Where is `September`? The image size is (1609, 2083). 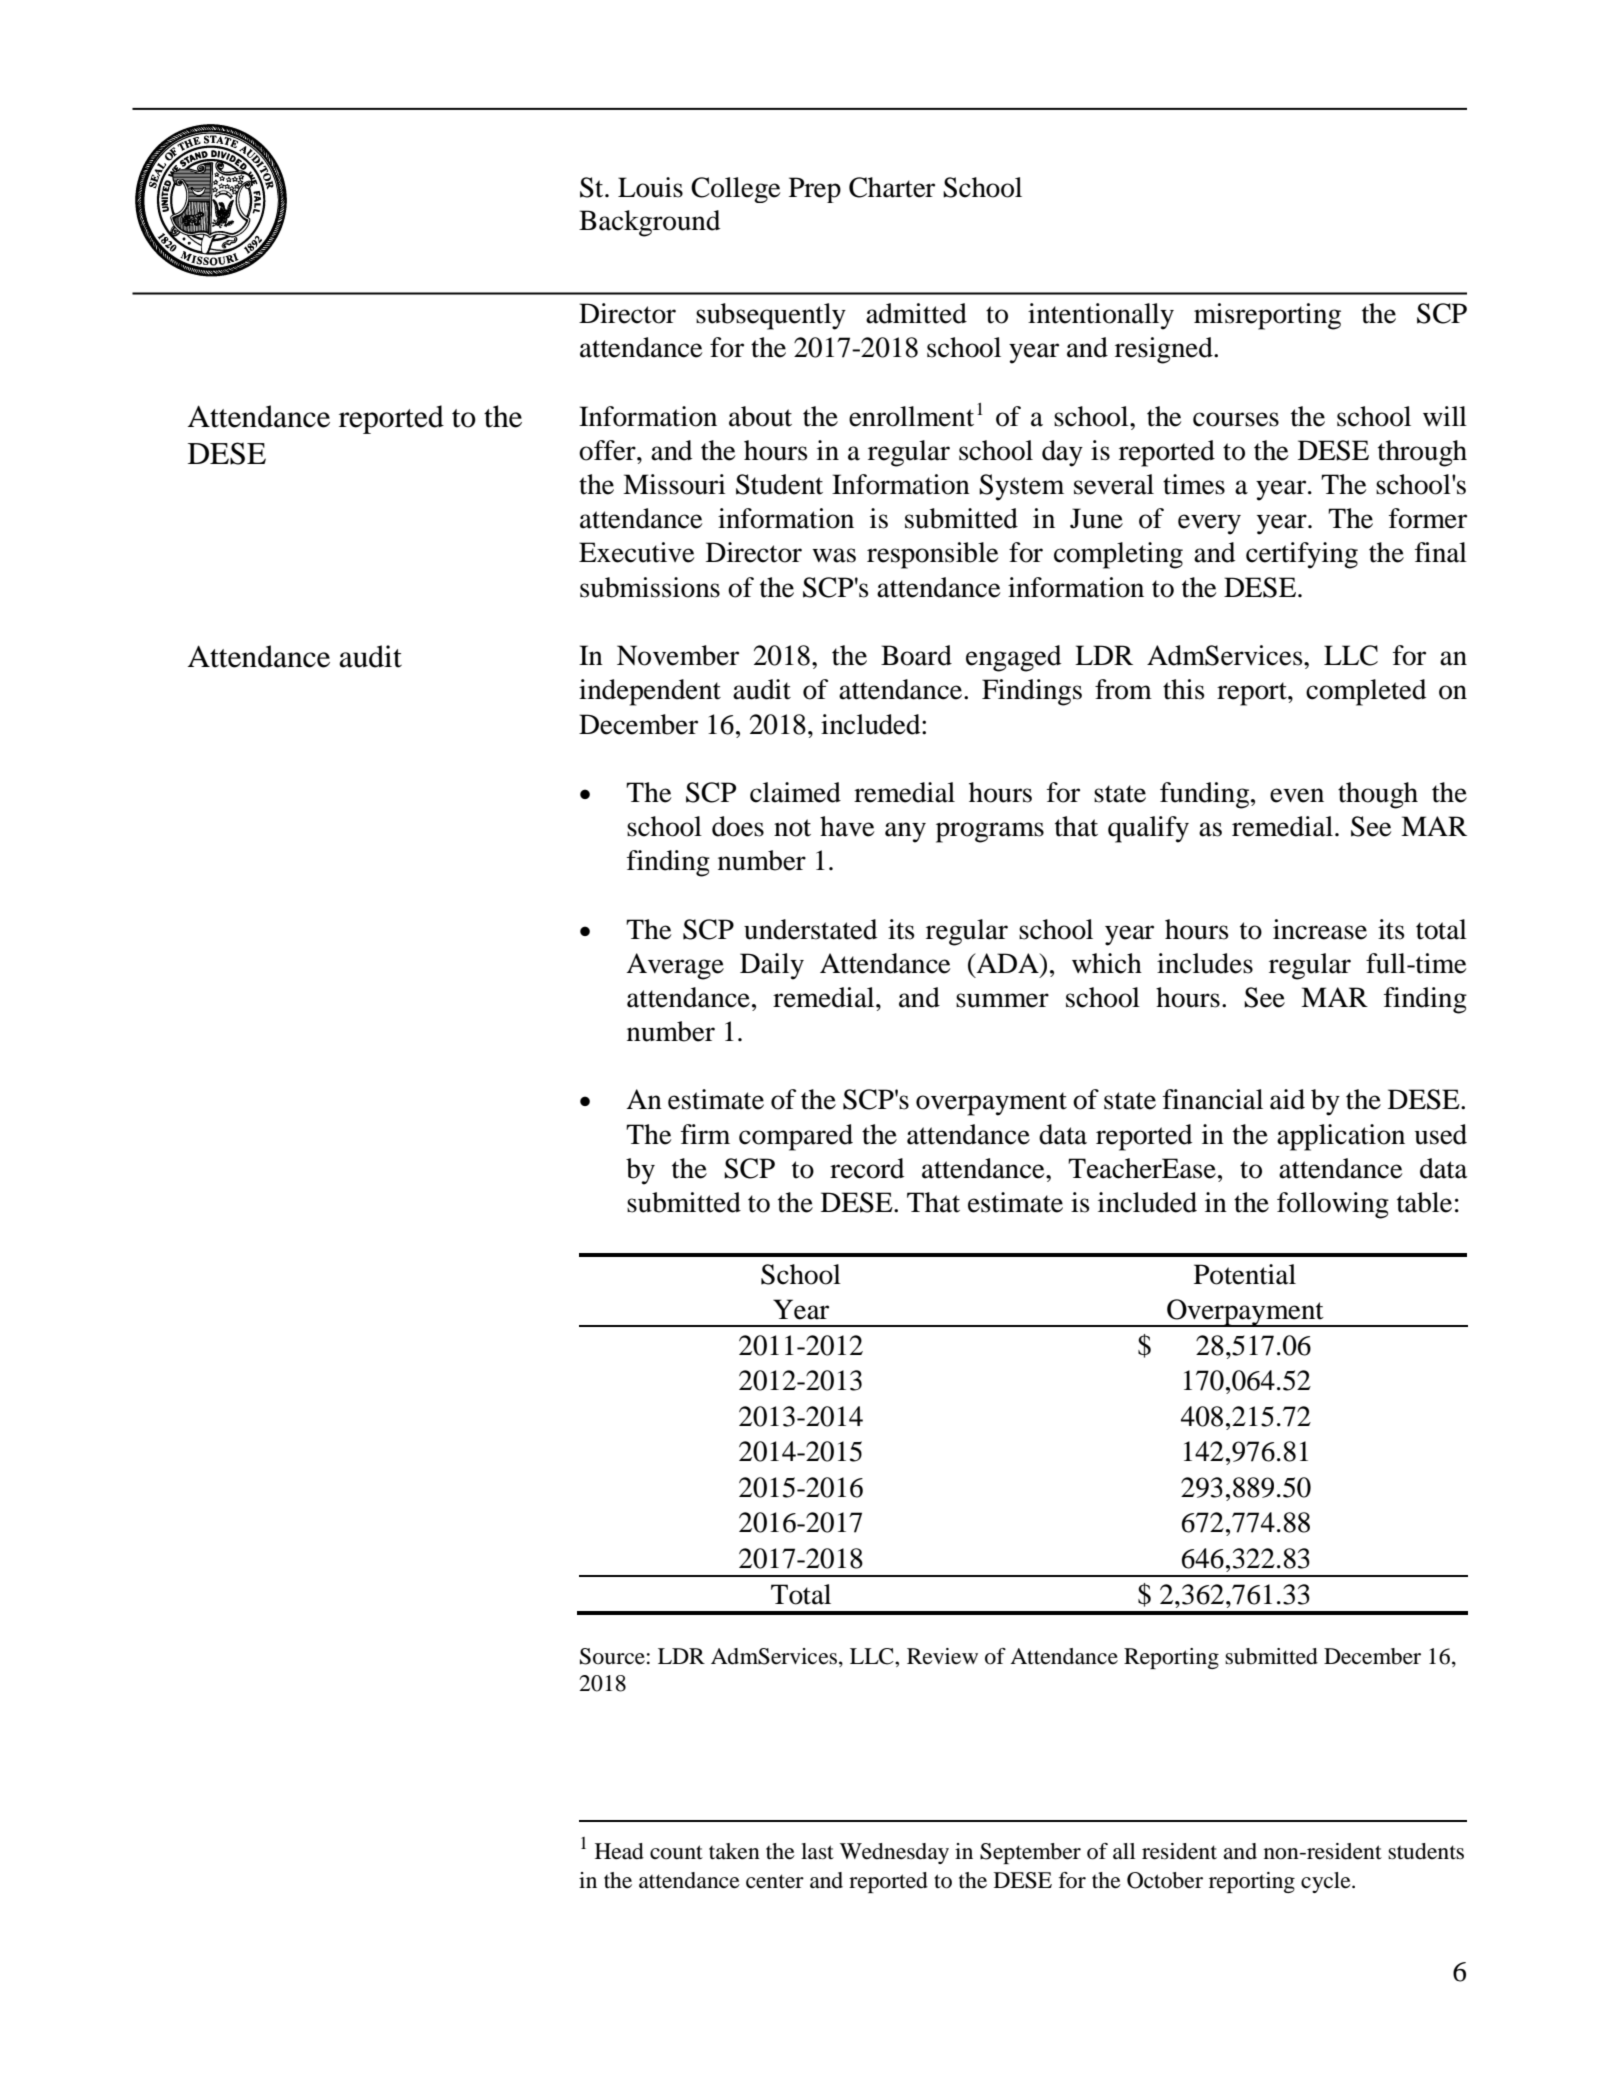
September is located at coordinates (1030, 1853).
